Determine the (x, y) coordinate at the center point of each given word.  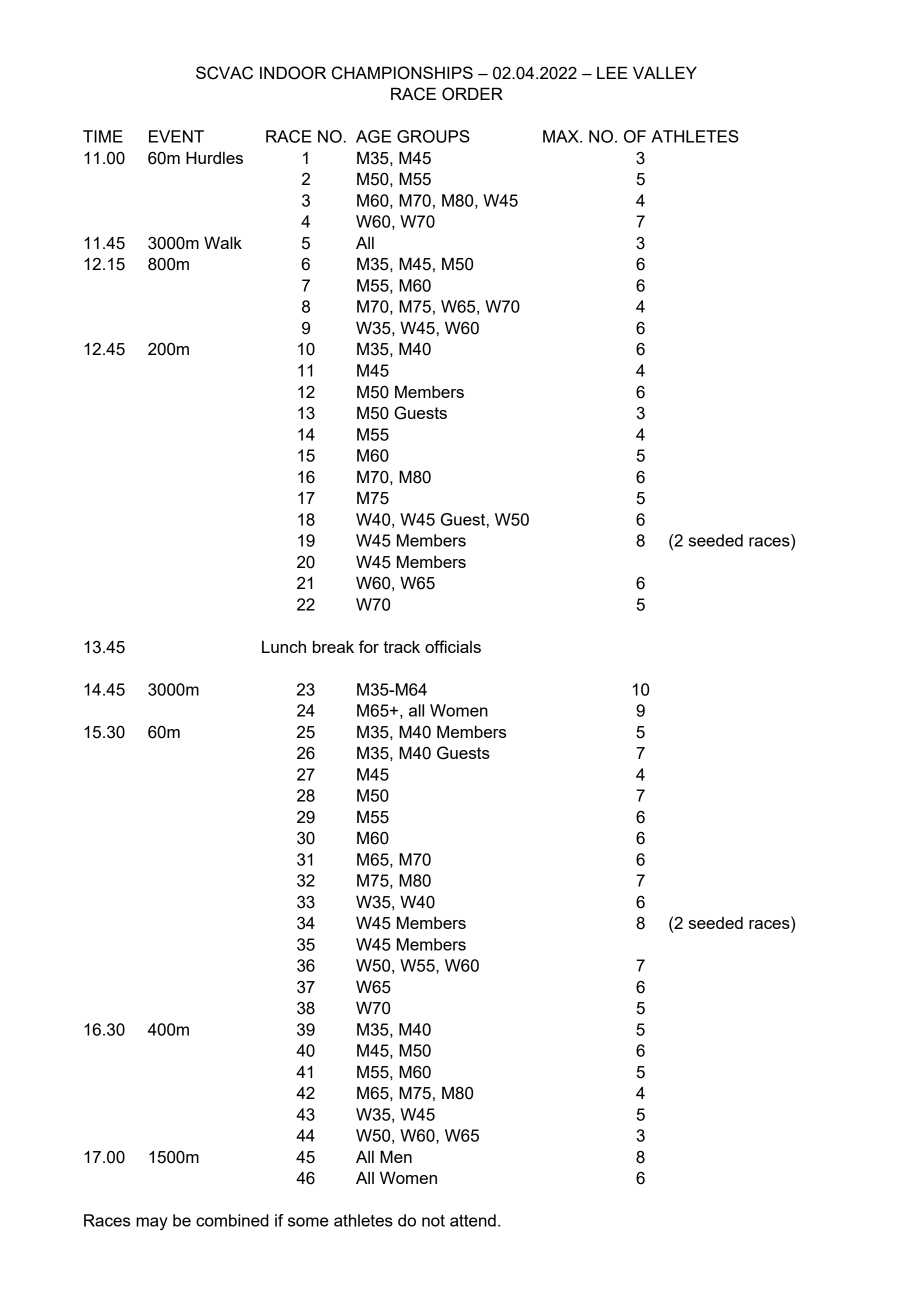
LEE (612, 72)
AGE (373, 136)
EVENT (176, 136)
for (369, 646)
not (433, 1221)
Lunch (284, 646)
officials (453, 646)
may (152, 1223)
